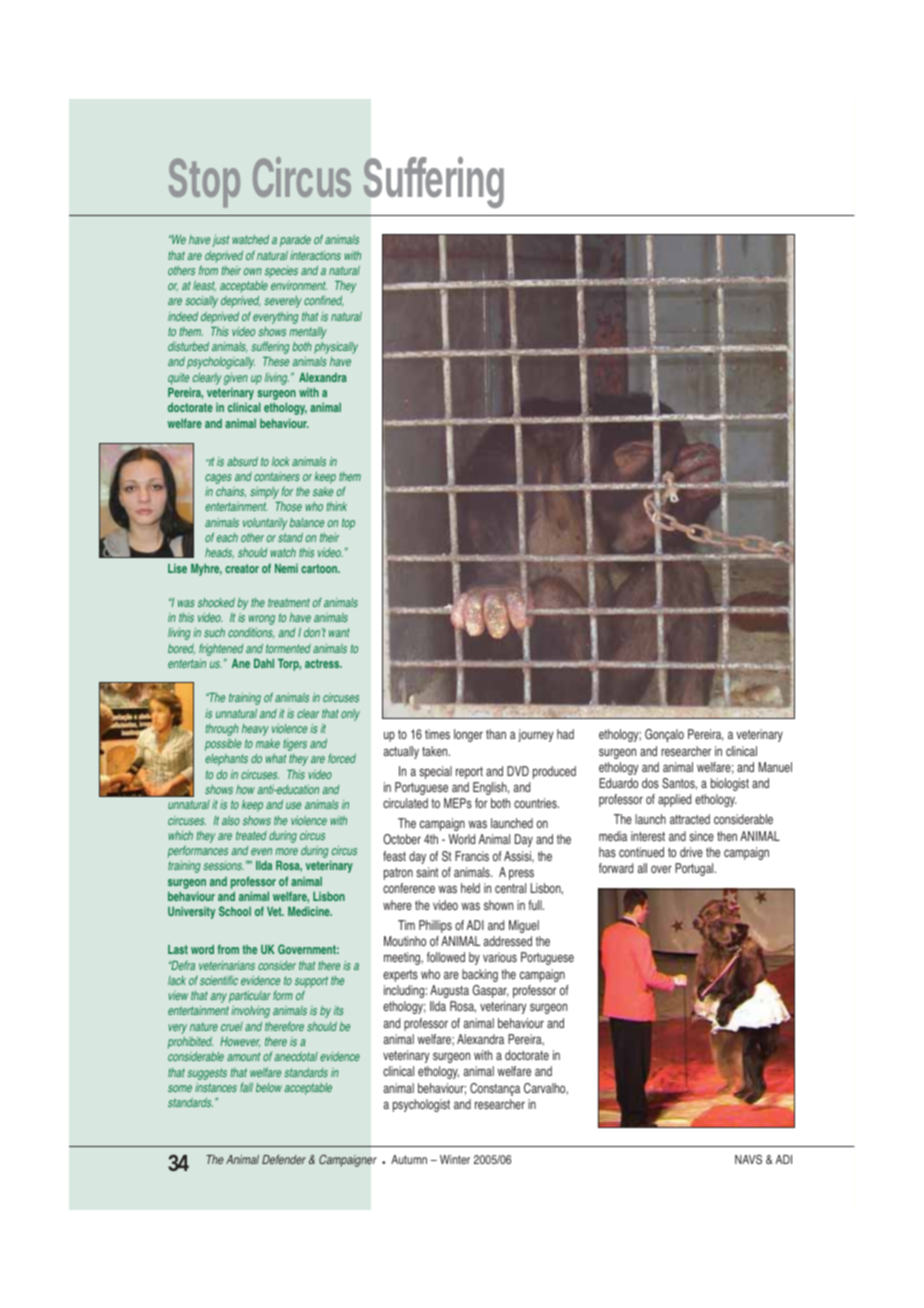 This screenshot has height=1308, width=924. I want to click on World, so click(462, 839).
